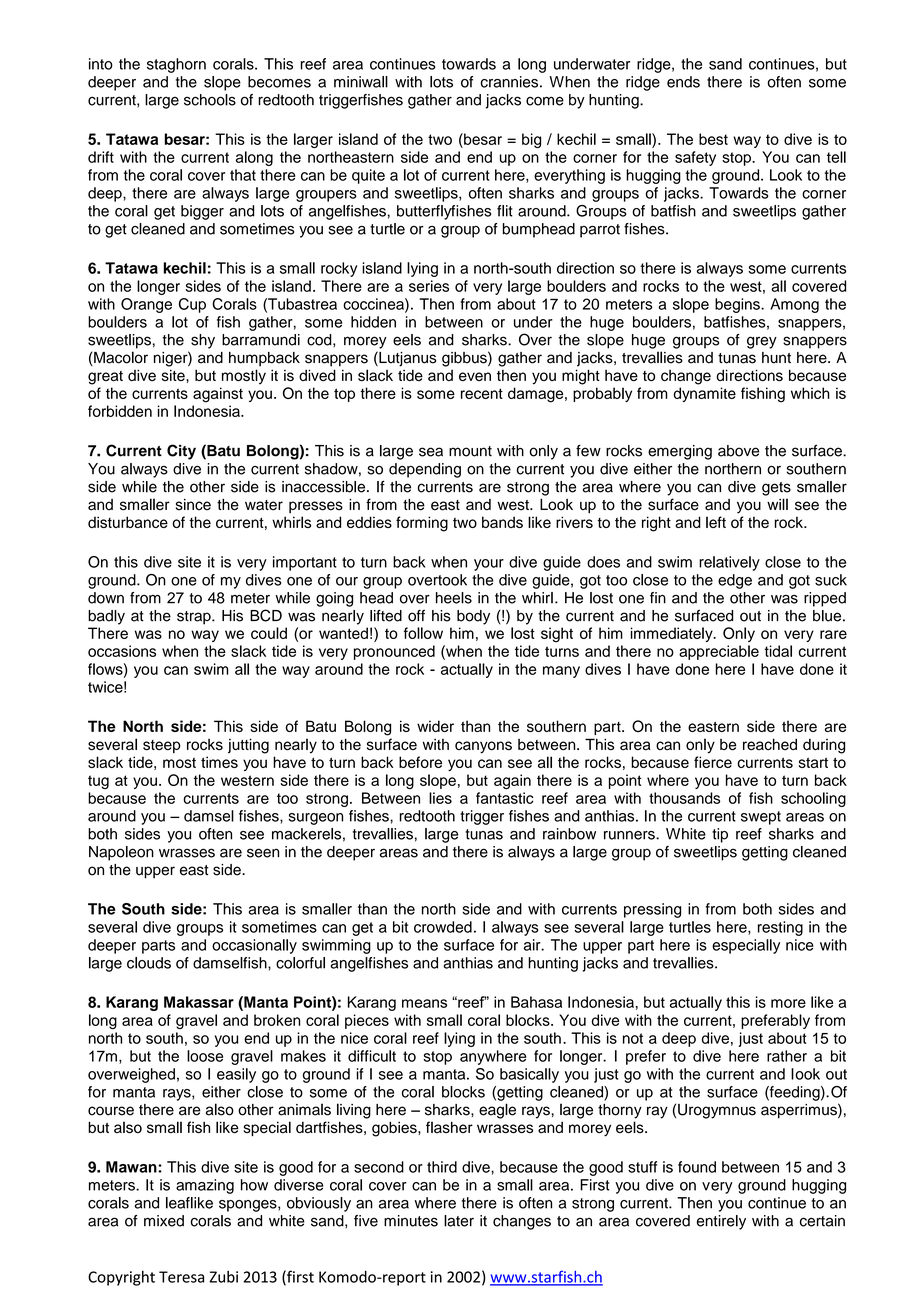  What do you see at coordinates (443, 927) in the page?
I see `crowded` at bounding box center [443, 927].
